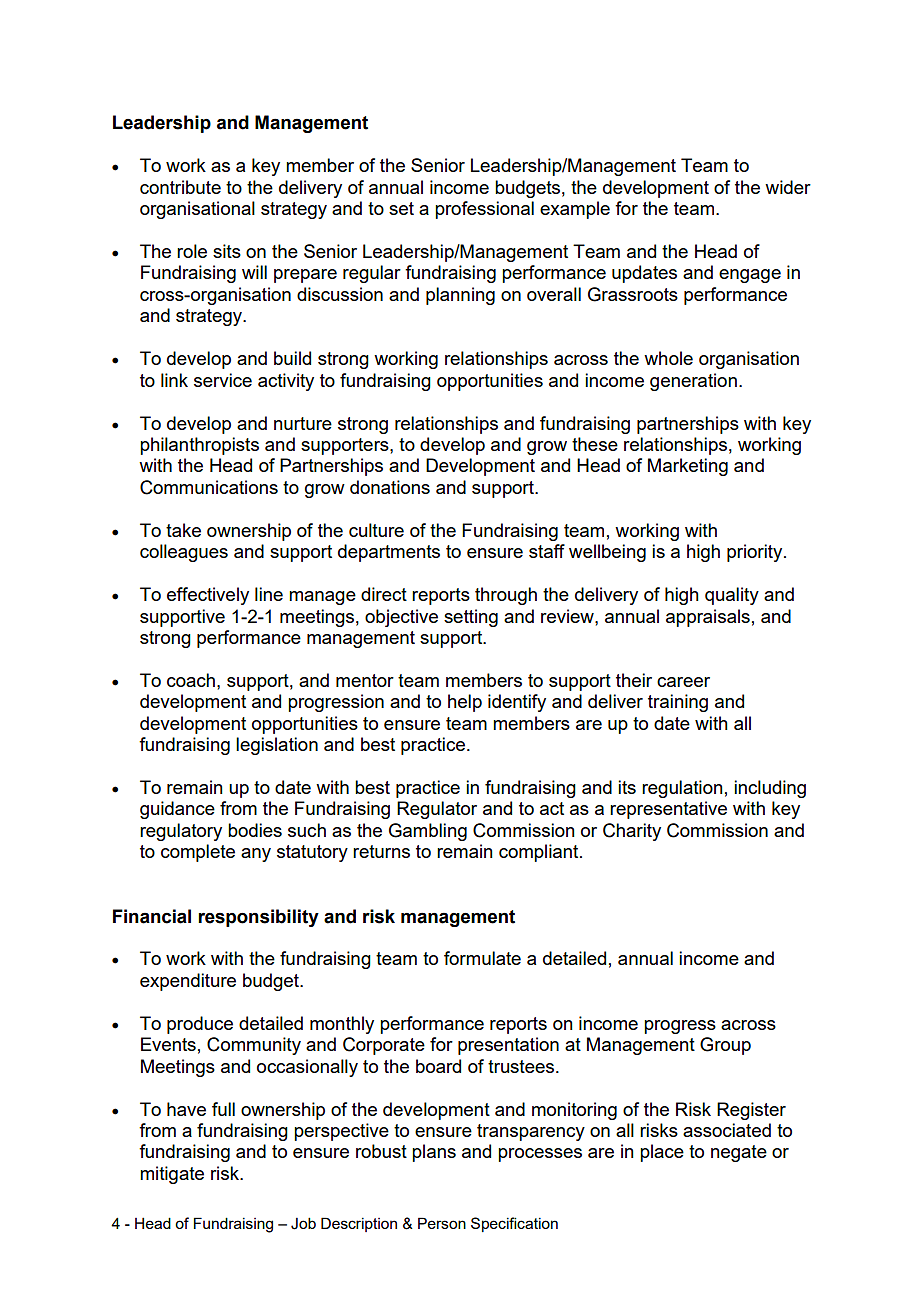  Describe the element at coordinates (227, 251) in the screenshot. I see `sits` at that location.
